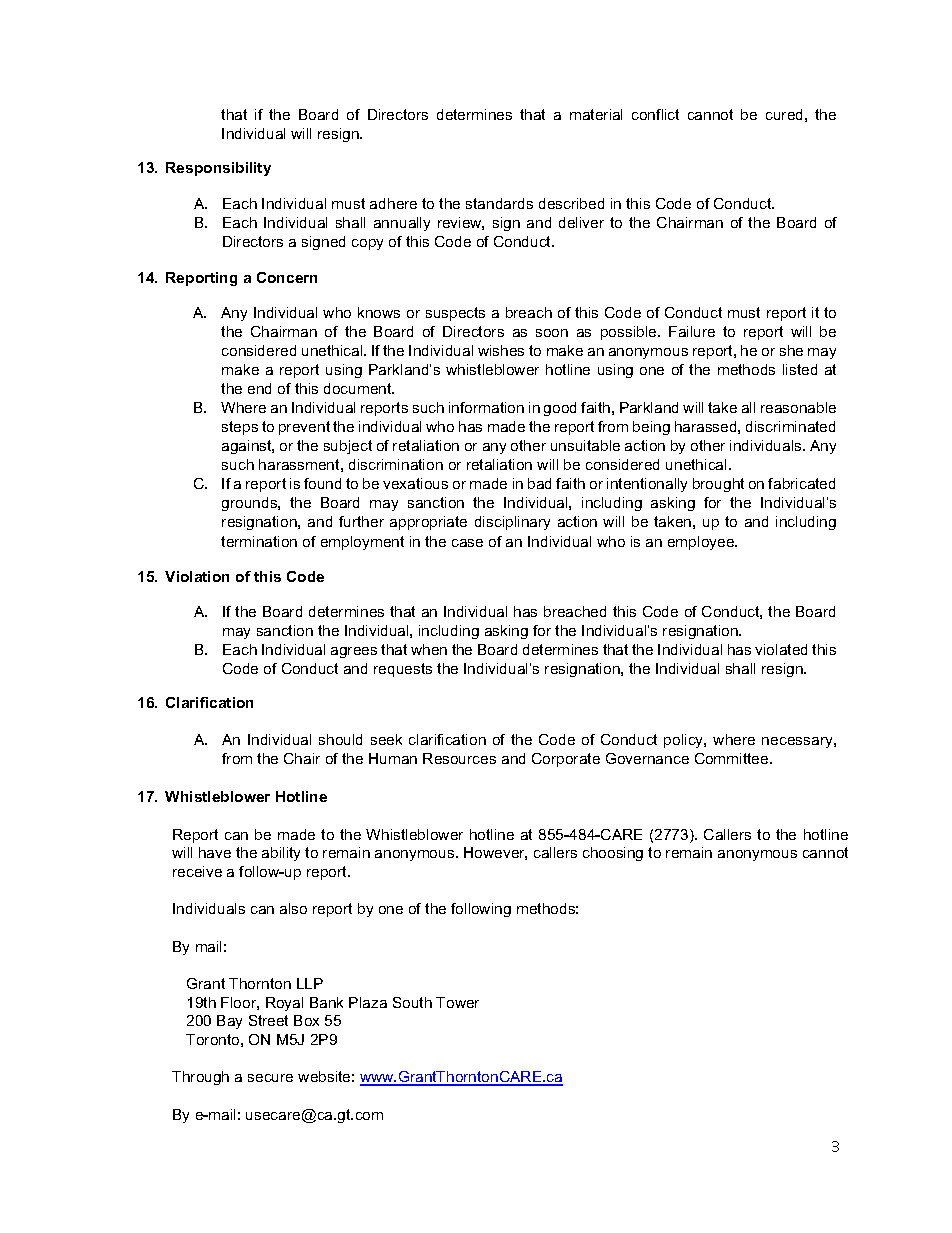 Image resolution: width=952 pixels, height=1233 pixels. What do you see at coordinates (268, 1020) in the screenshot?
I see `Street` at bounding box center [268, 1020].
